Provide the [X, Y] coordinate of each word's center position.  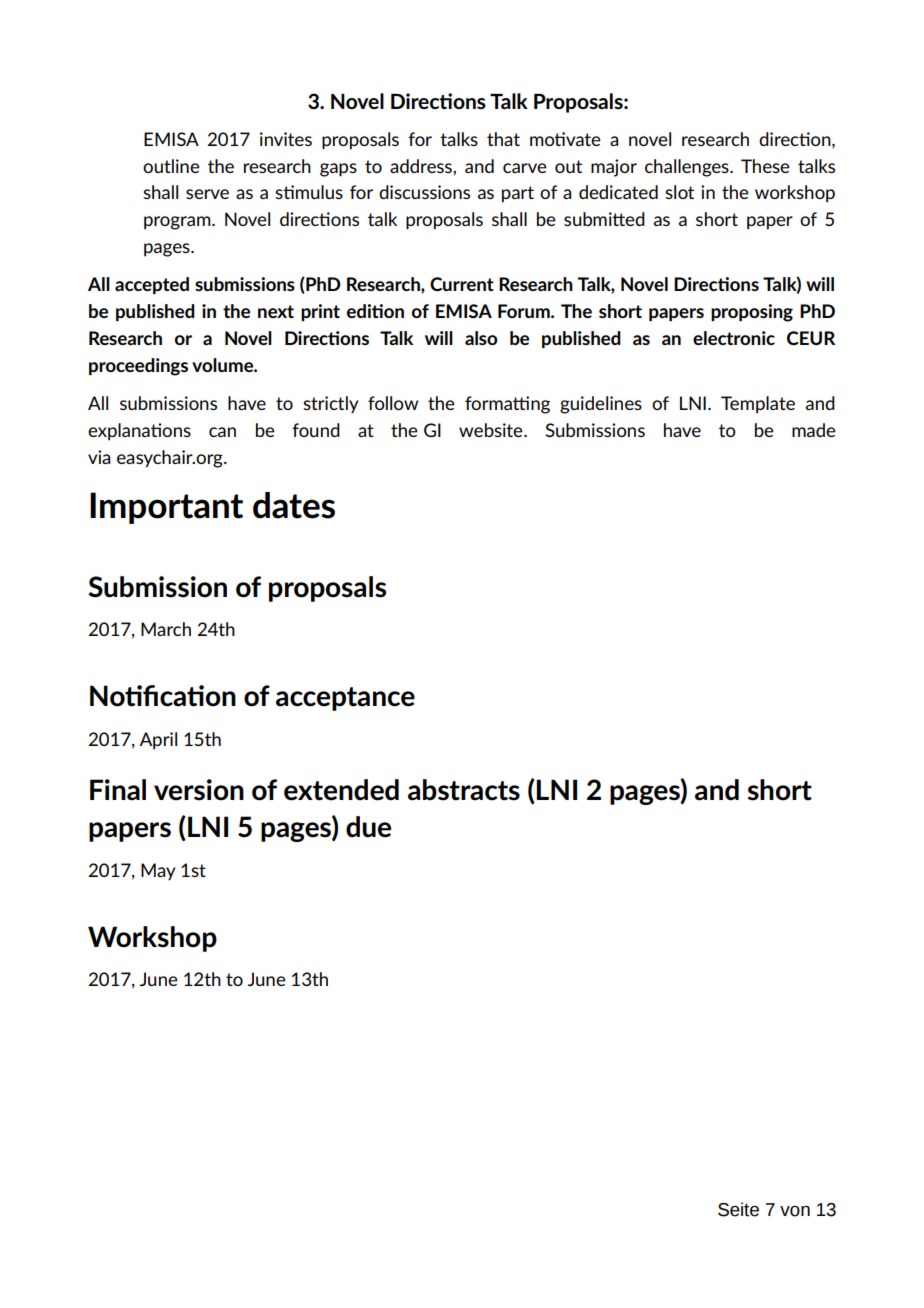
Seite [738, 1209]
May [158, 871]
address [422, 166]
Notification [163, 696]
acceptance [345, 699]
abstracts [464, 790]
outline [171, 166]
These [765, 166]
